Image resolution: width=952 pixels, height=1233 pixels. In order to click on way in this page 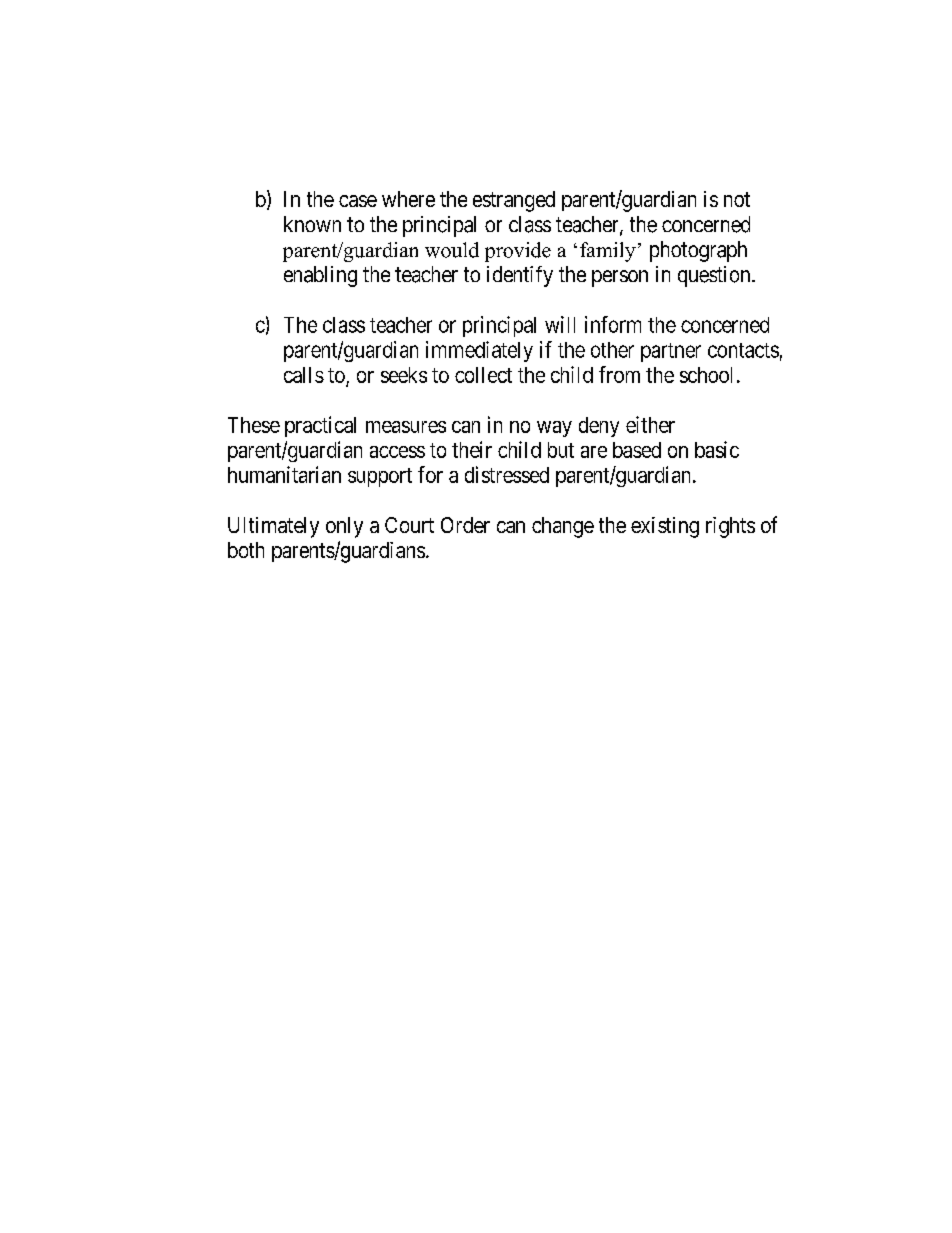, I will do `click(554, 429)`.
